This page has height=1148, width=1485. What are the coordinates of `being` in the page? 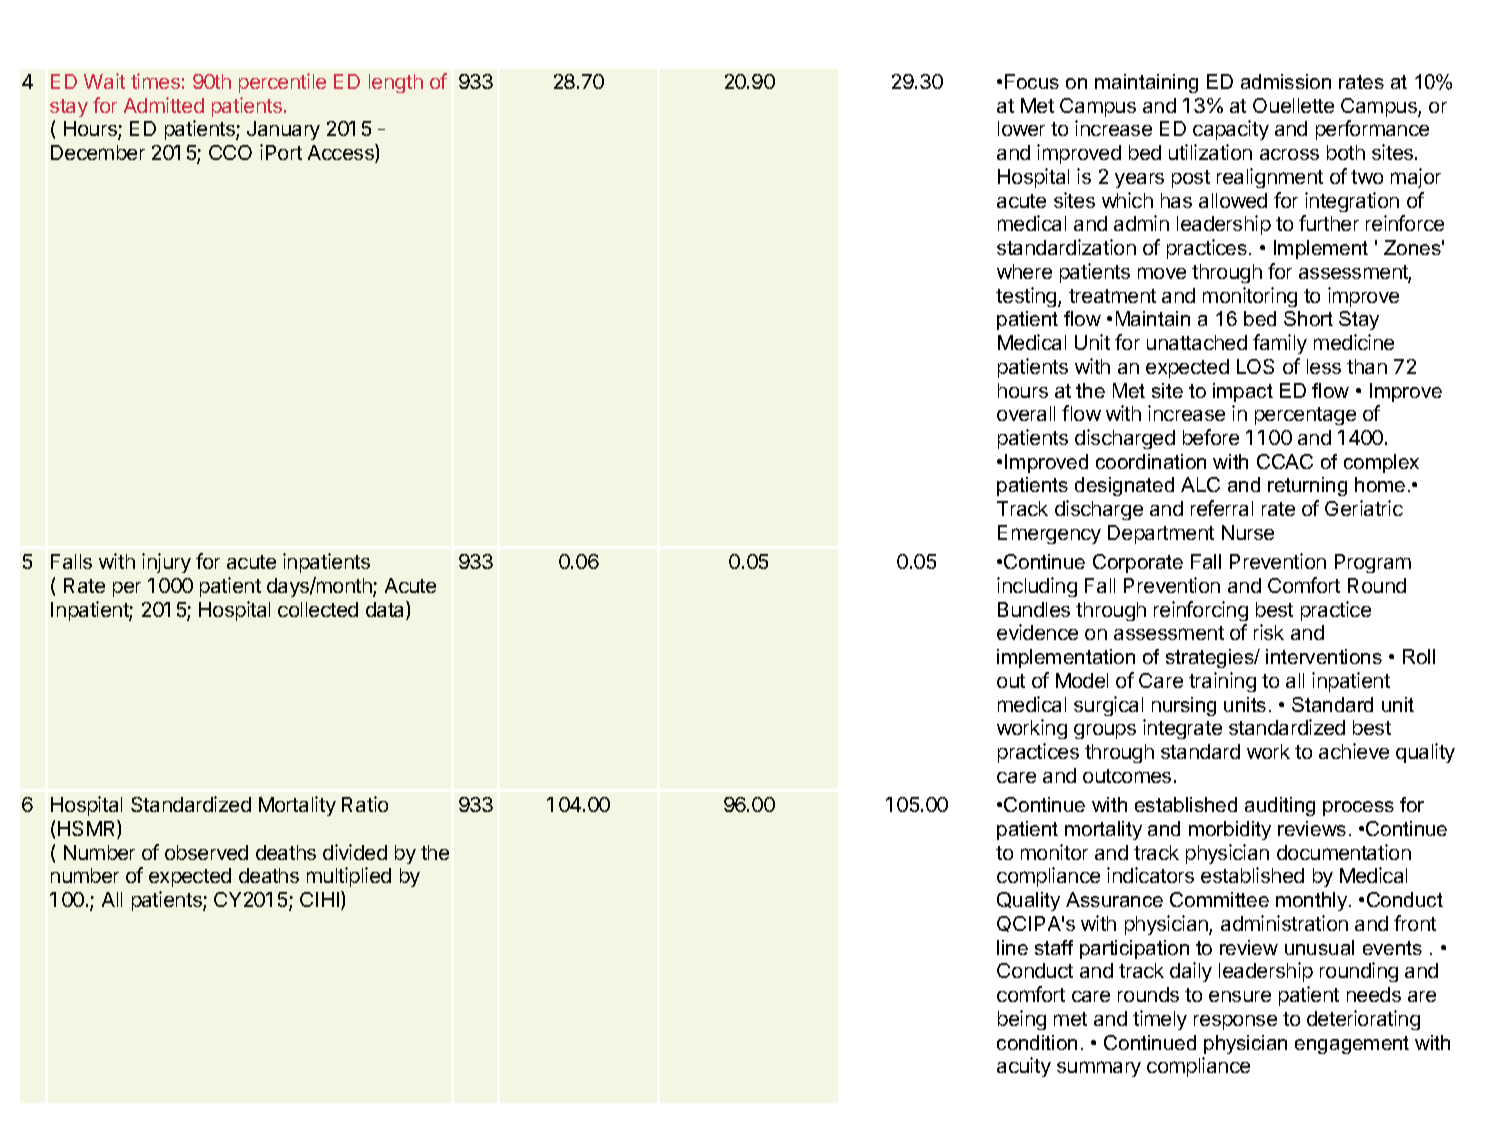 It's located at (1022, 1020).
